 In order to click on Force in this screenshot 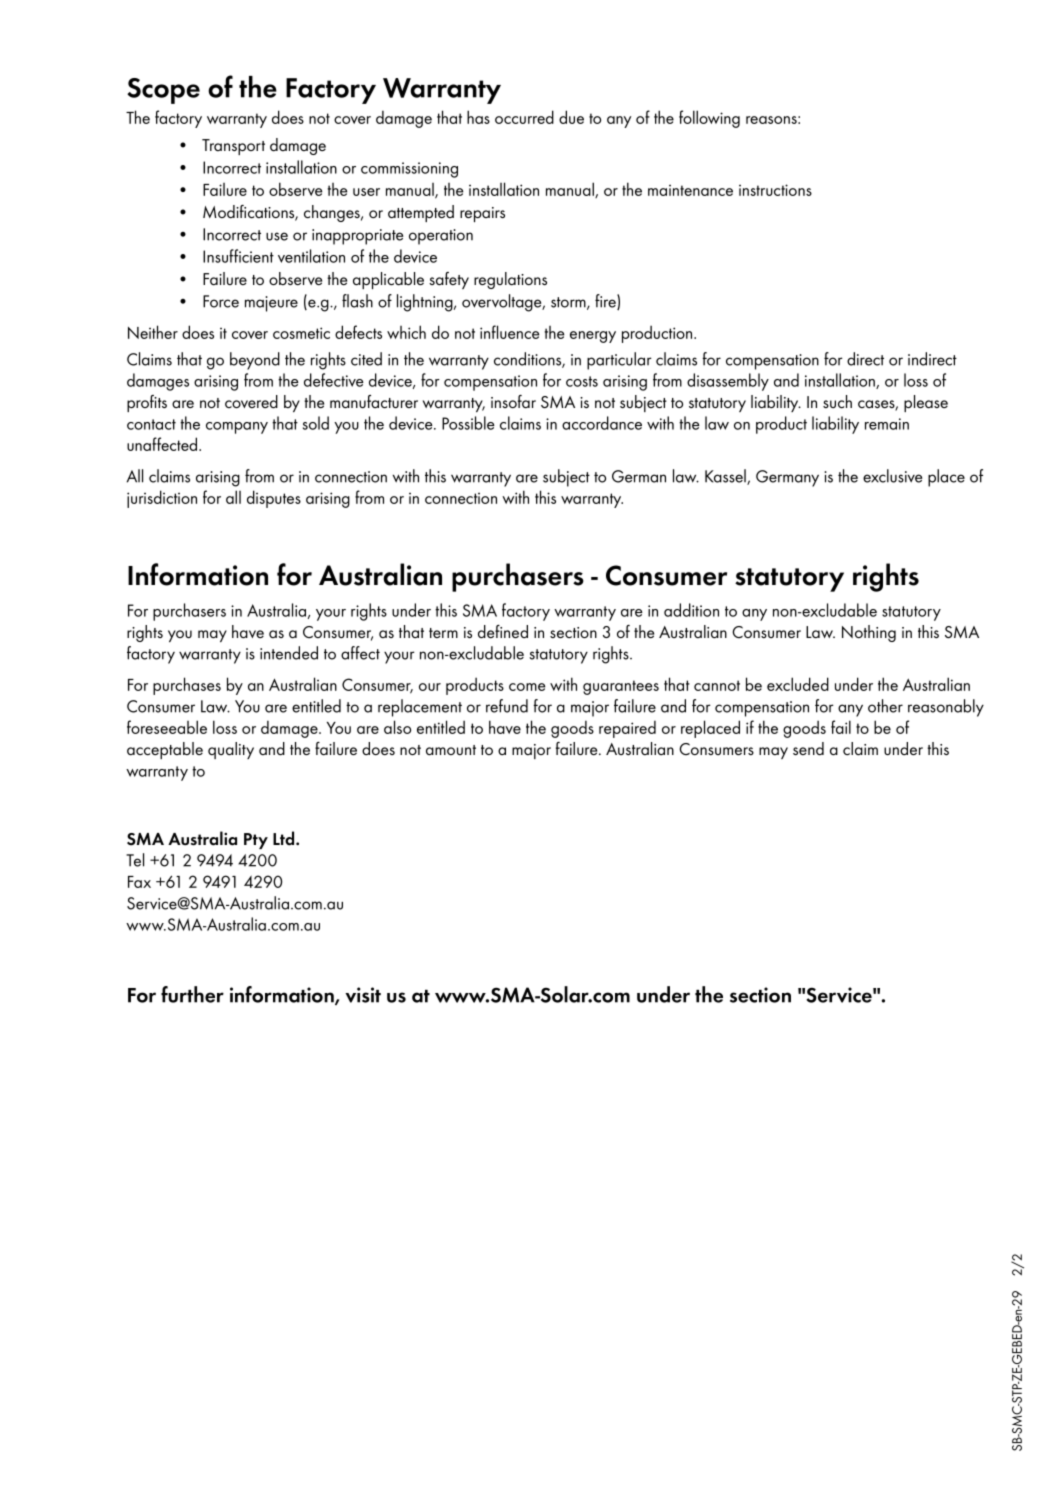, I will do `click(221, 301)`.
